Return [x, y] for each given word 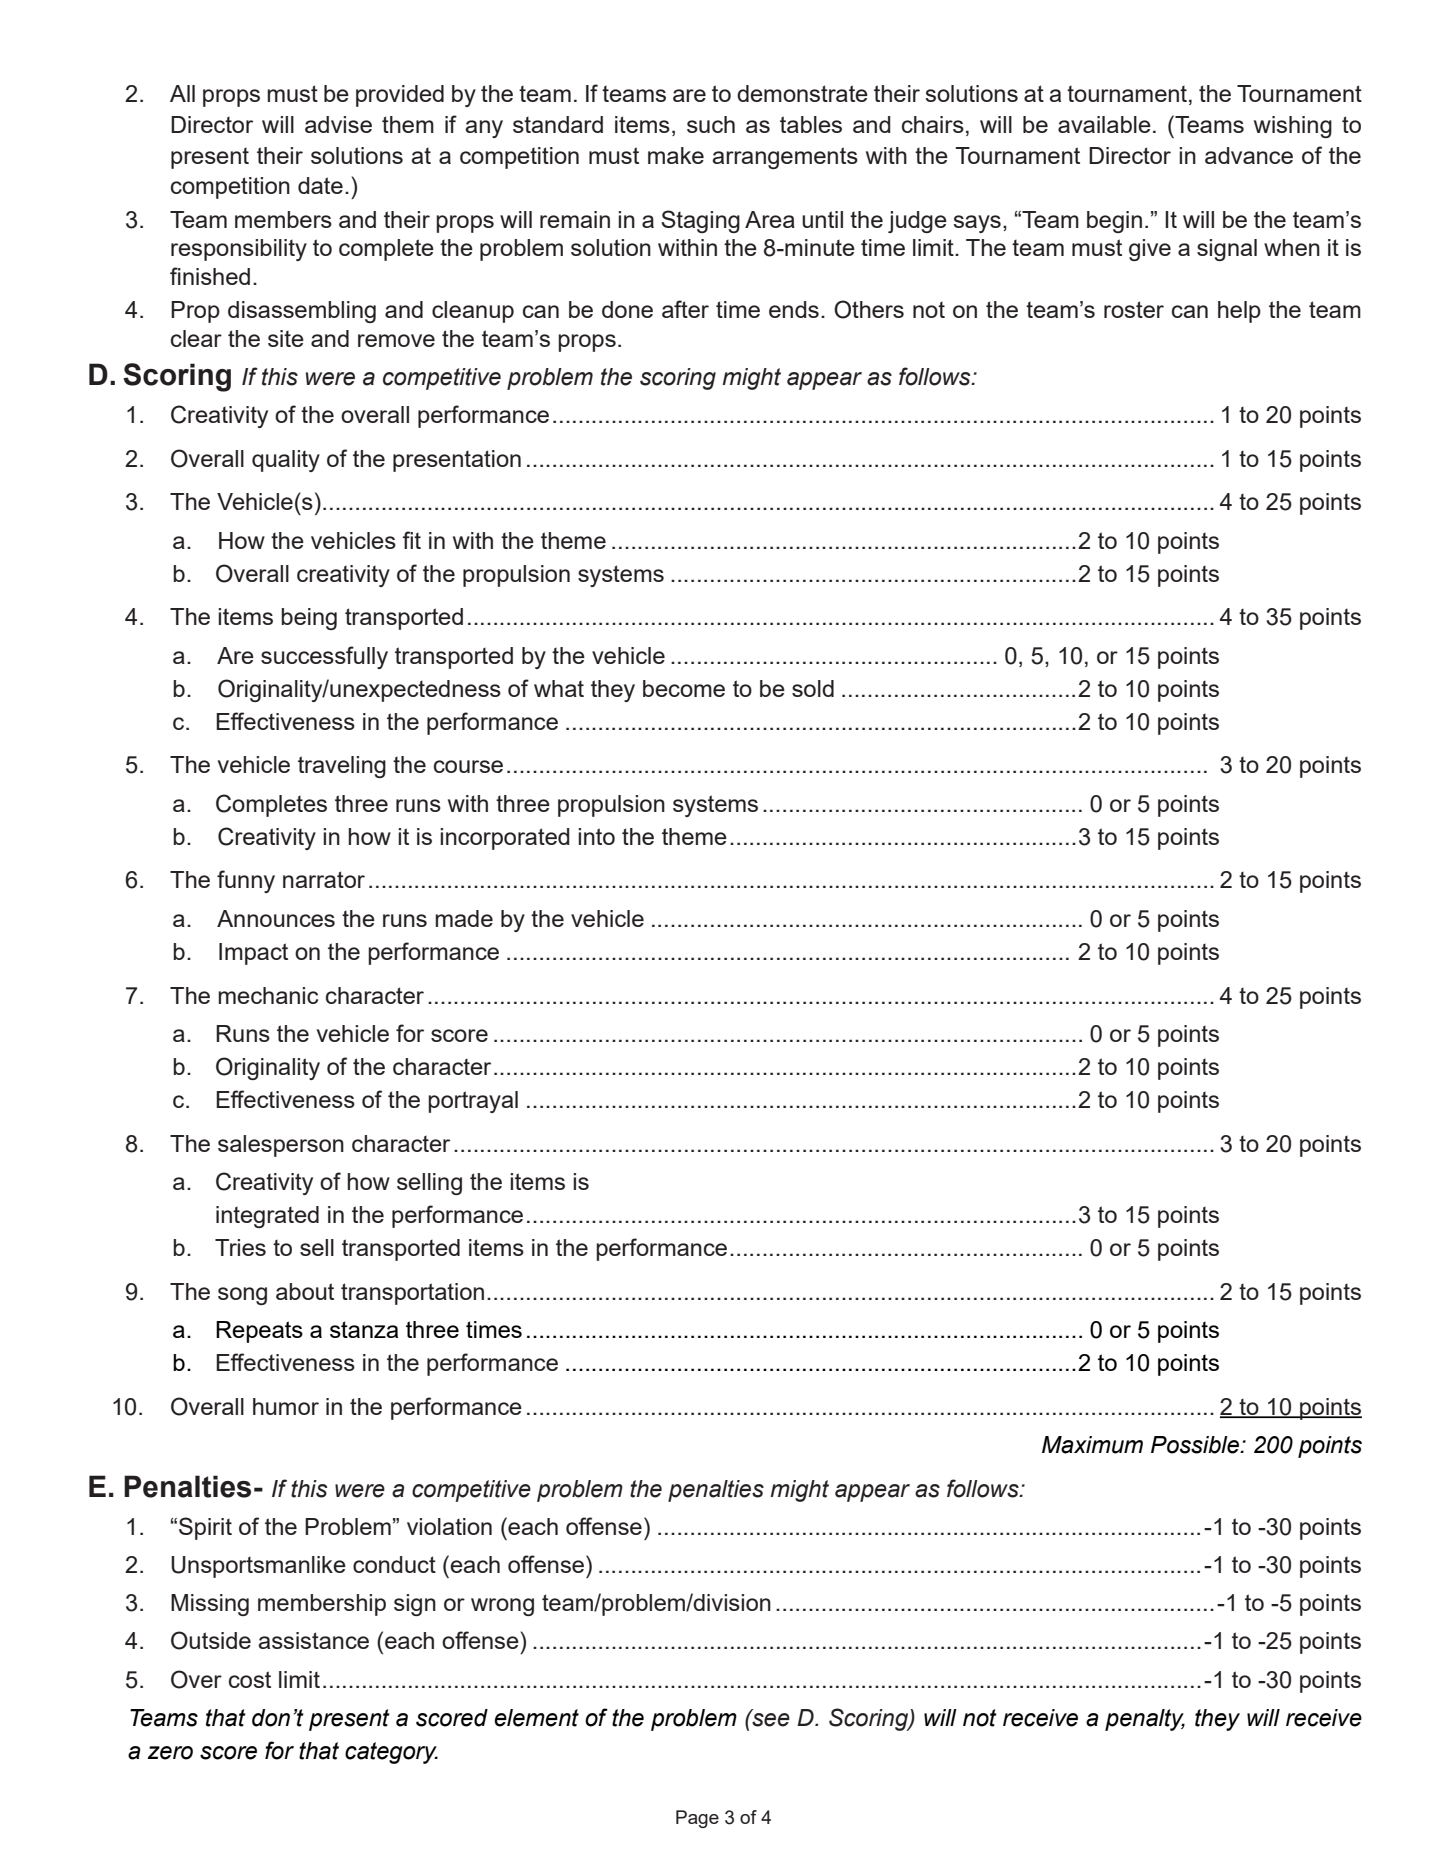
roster [1134, 309]
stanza [364, 1329]
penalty [1145, 1720]
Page [697, 1819]
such [711, 124]
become [684, 688]
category [391, 1753]
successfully [324, 657]
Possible [1196, 1445]
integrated [267, 1217]
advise [338, 124]
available [1104, 124]
